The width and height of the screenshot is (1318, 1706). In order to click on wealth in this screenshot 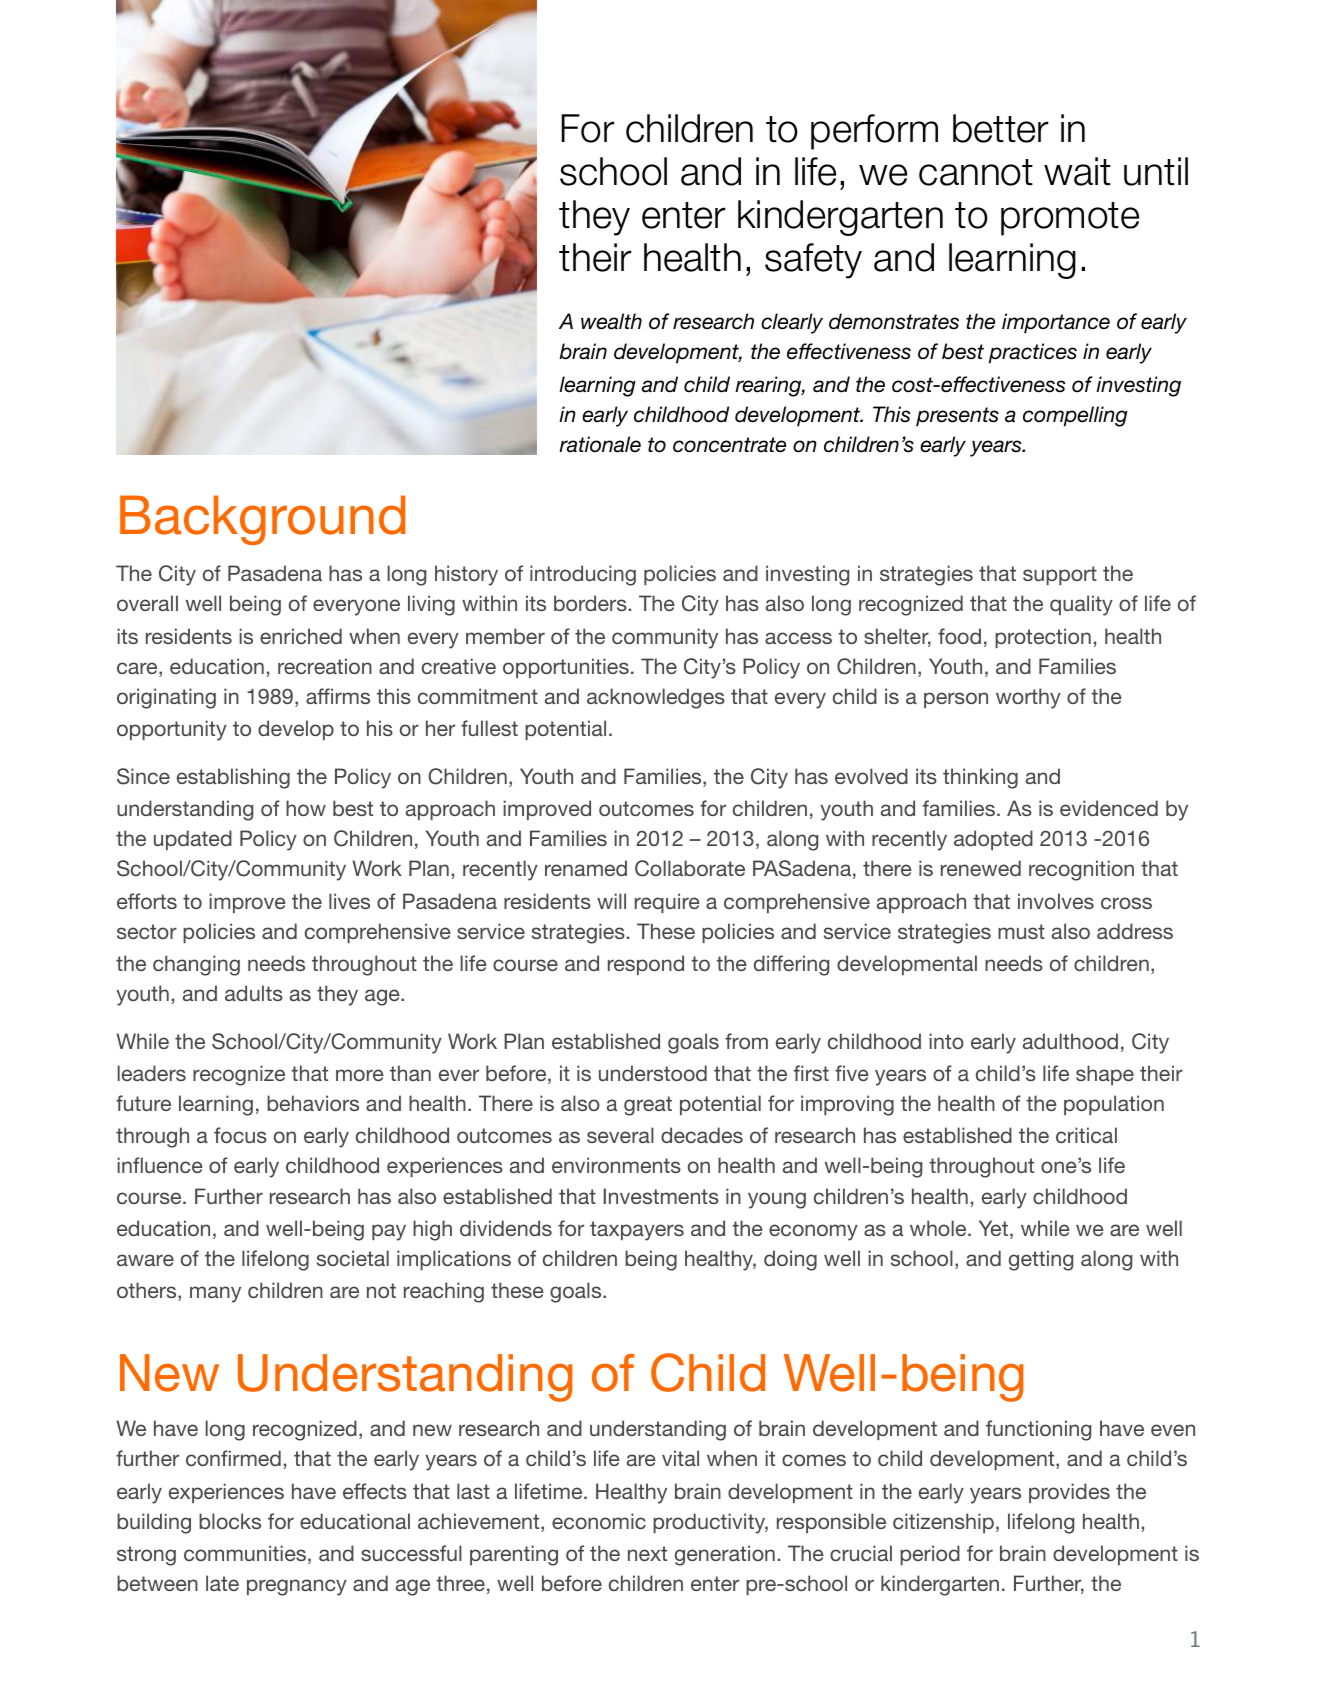, I will do `click(611, 321)`.
